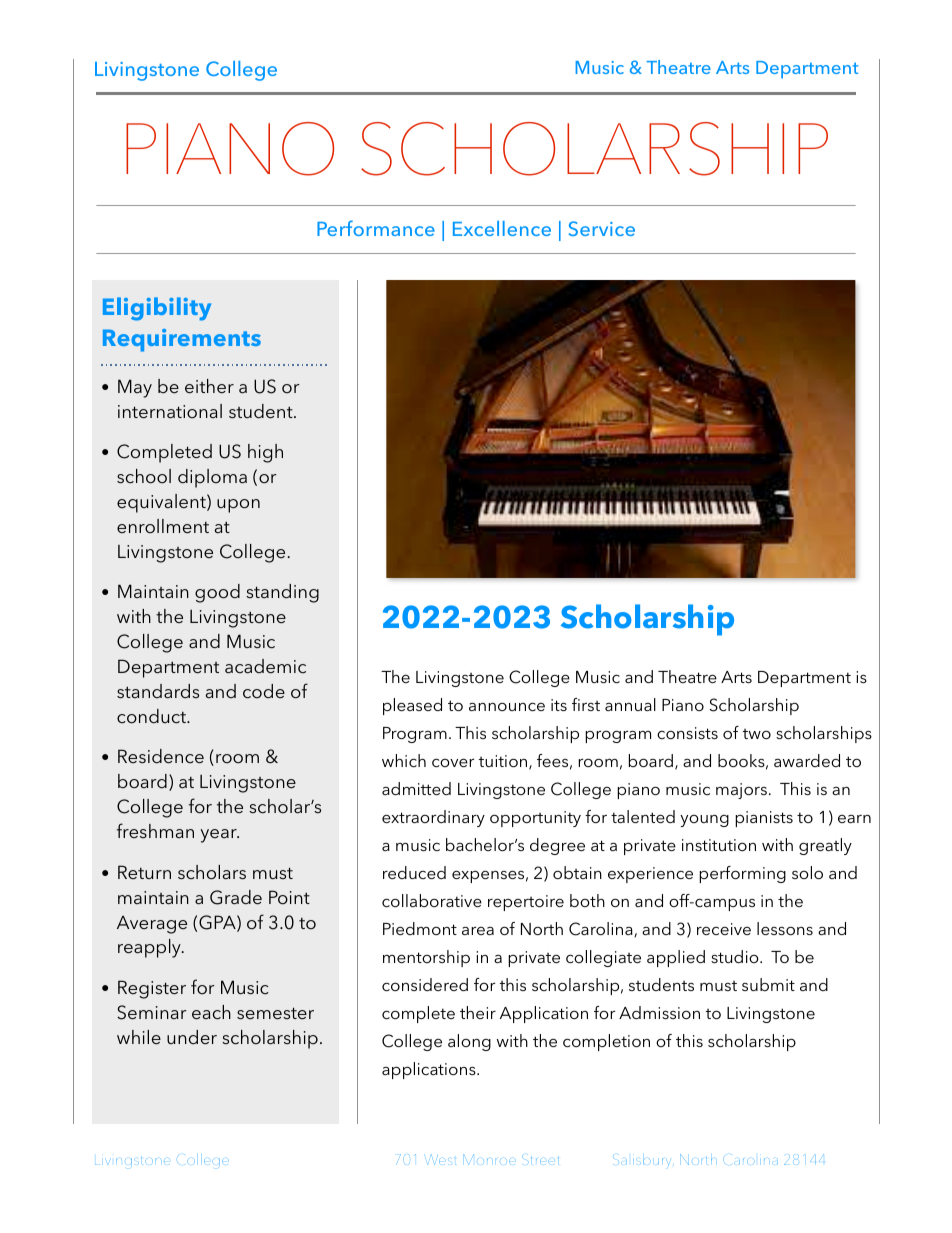 The image size is (952, 1233). Describe the element at coordinates (543, 1158) in the screenshot. I see `Street` at that location.
